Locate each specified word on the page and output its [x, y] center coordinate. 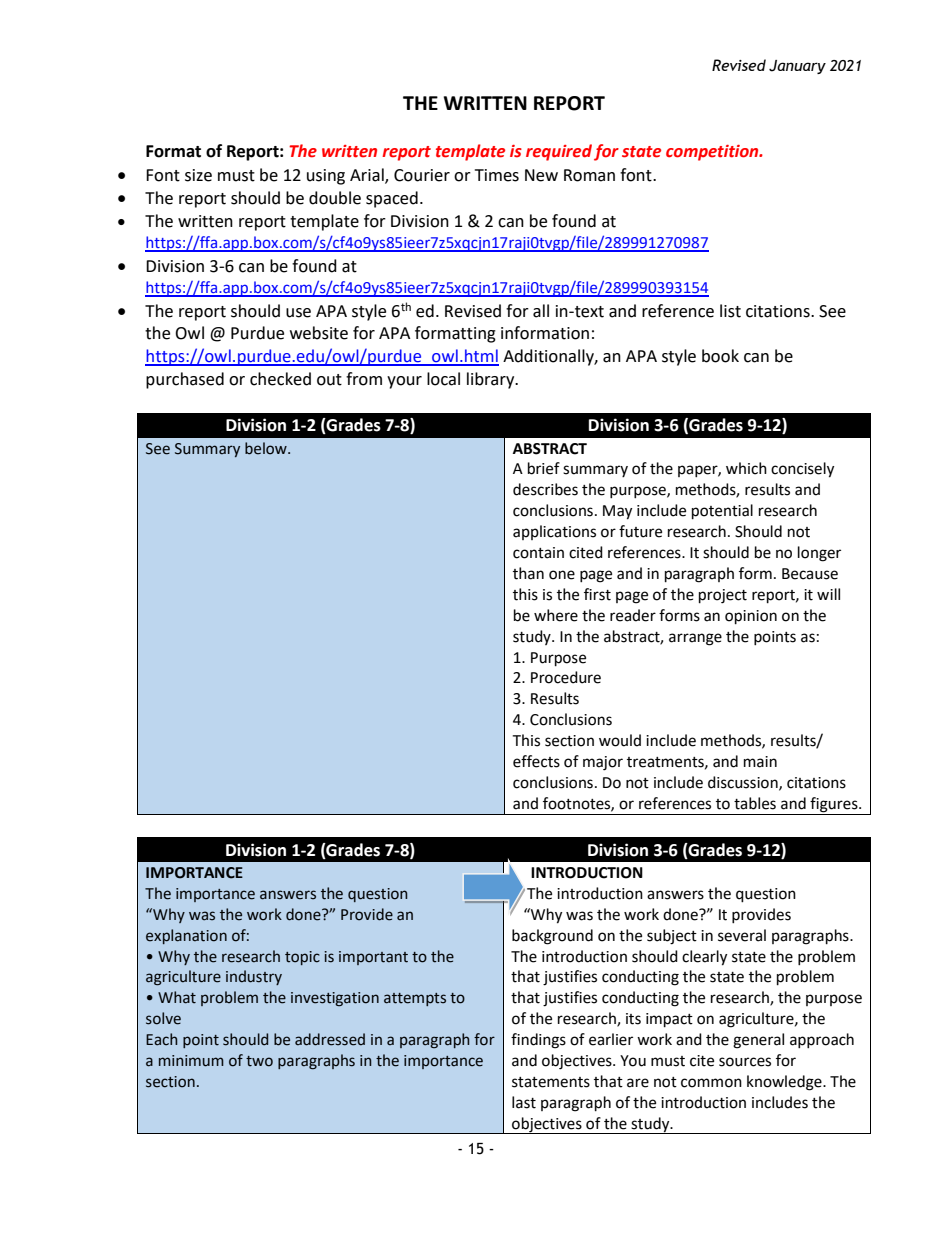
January [797, 67]
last [524, 1102]
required [559, 152]
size [198, 175]
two [259, 1061]
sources [745, 1062]
